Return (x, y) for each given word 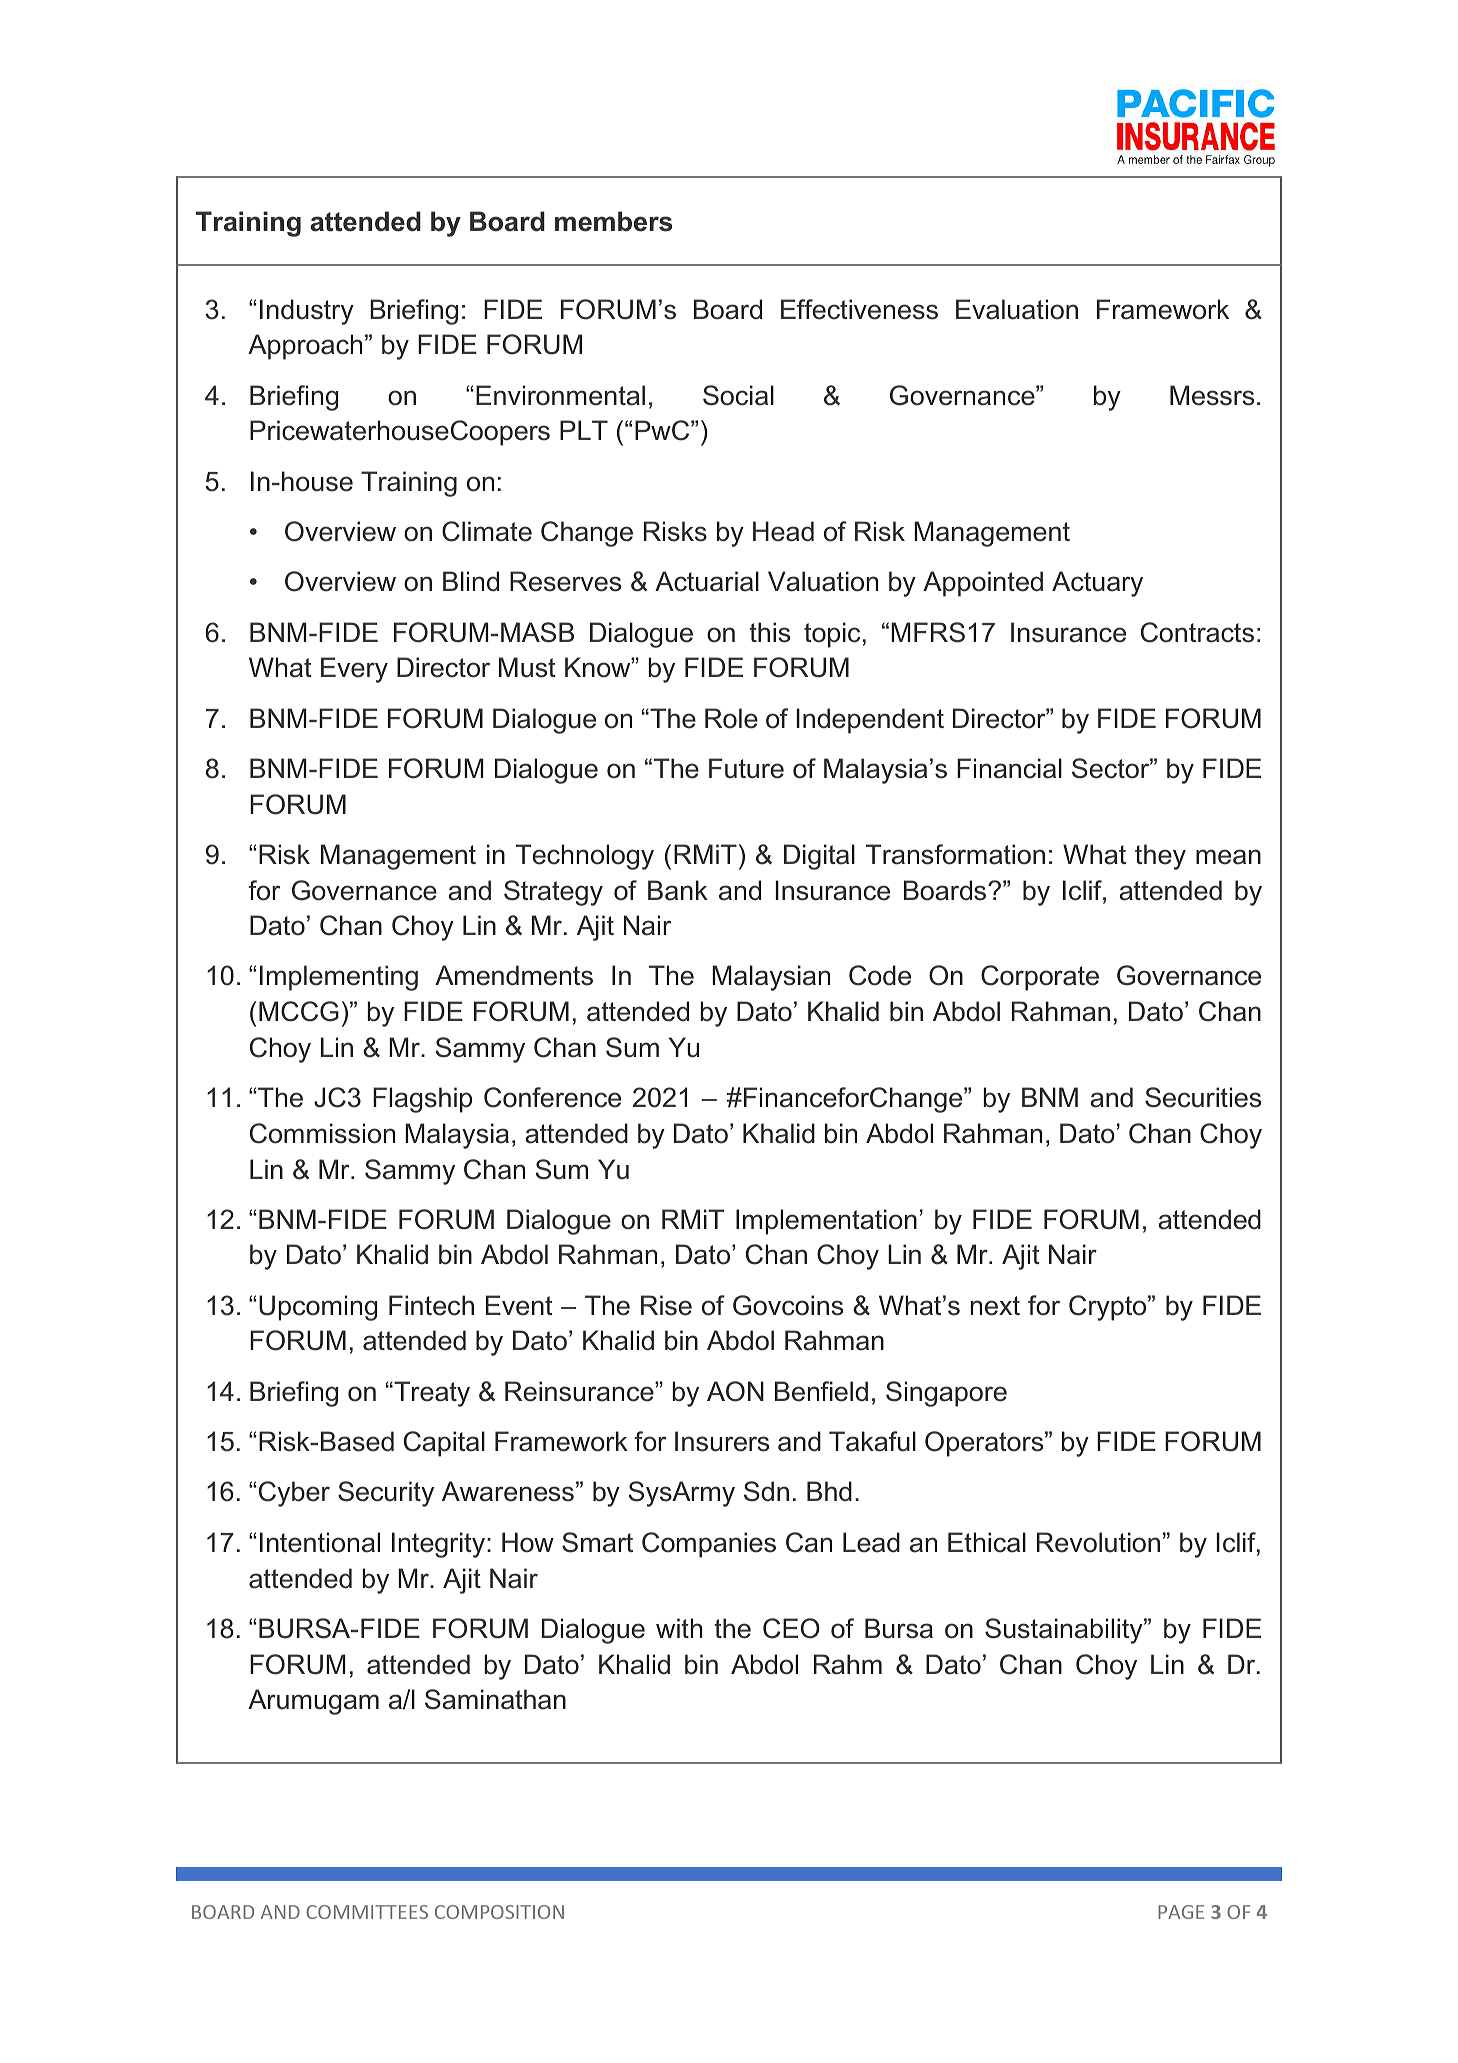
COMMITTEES (367, 1912)
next (995, 1306)
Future (746, 768)
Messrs (1212, 395)
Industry (307, 312)
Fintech (431, 1305)
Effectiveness (859, 309)
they (1160, 857)
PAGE (1181, 1912)
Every (354, 670)
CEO (791, 1628)
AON (735, 1391)
